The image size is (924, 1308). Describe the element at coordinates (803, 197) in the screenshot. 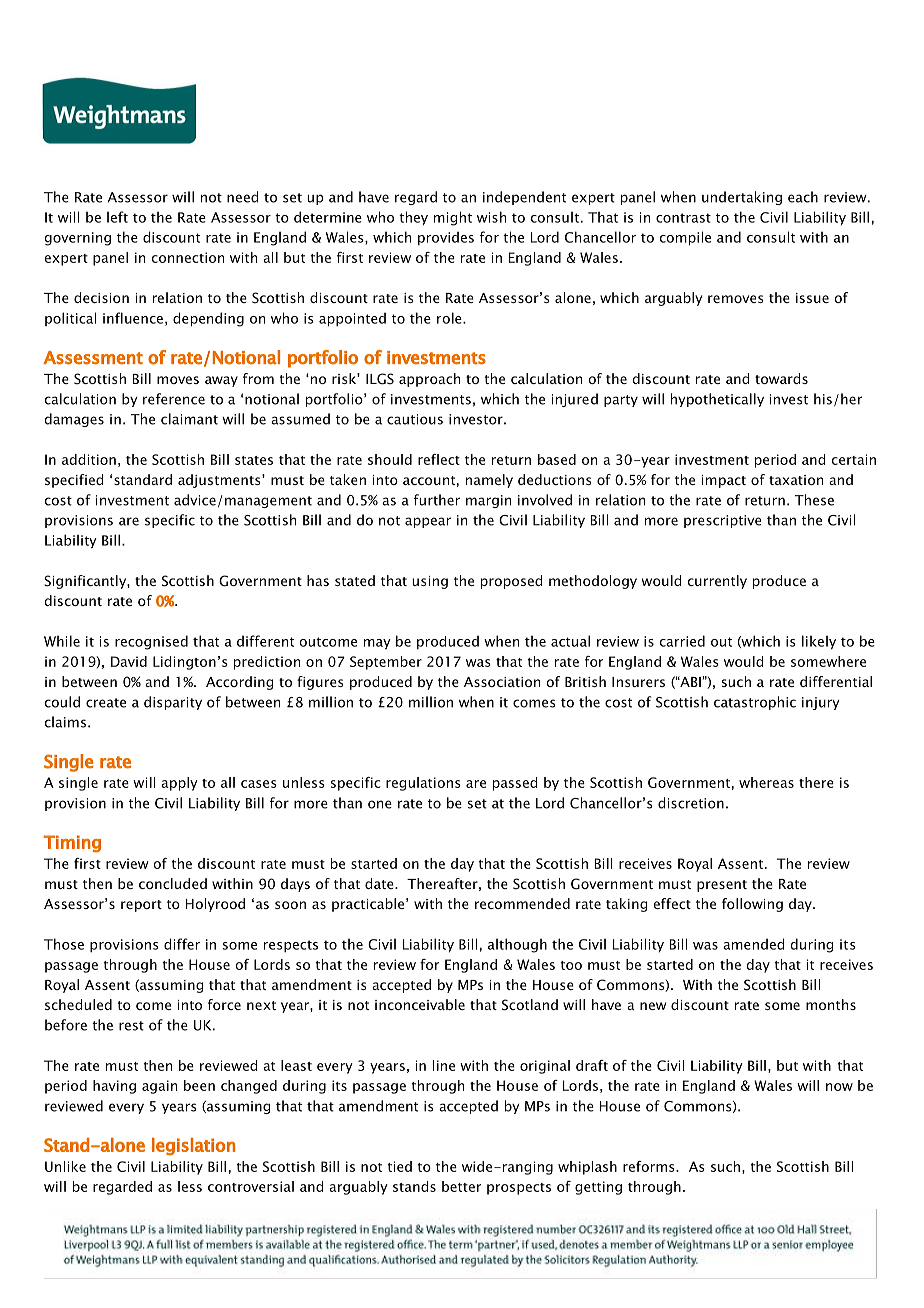

I see `each` at that location.
